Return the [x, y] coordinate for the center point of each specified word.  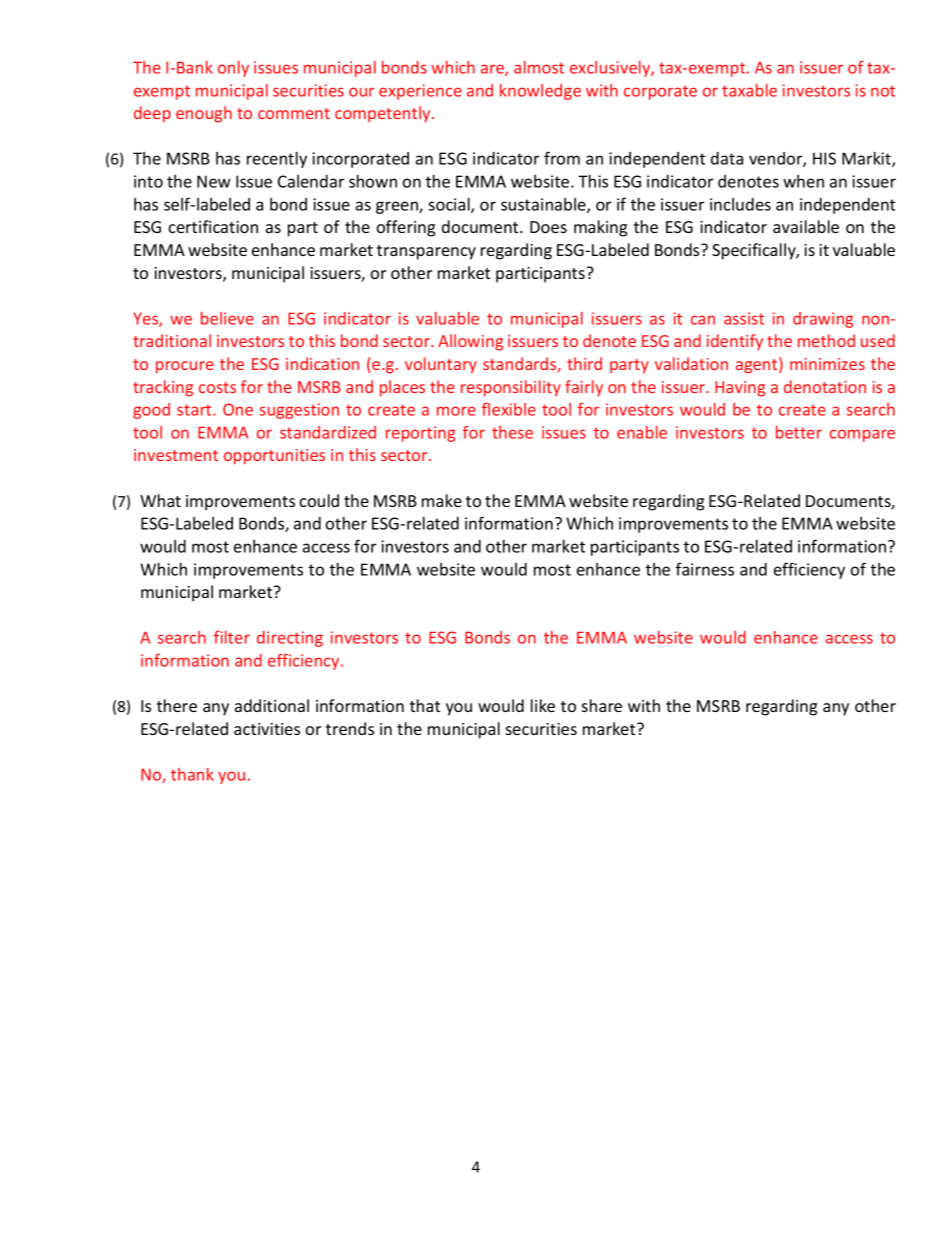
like [543, 705]
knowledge [540, 92]
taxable [749, 90]
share [602, 705]
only [233, 69]
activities [267, 729]
